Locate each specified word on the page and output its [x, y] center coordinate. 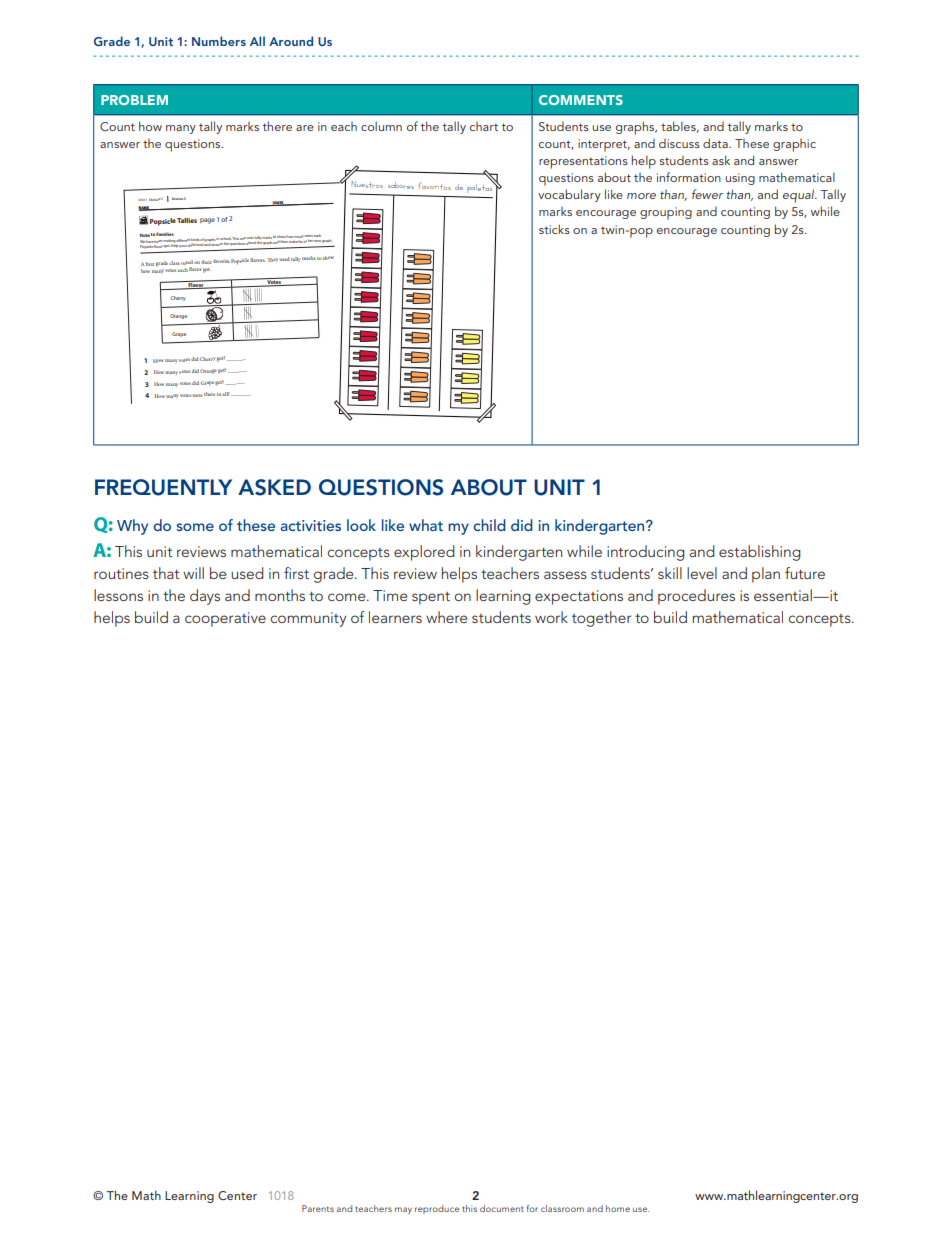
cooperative [225, 619]
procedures [696, 597]
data [716, 143]
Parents [318, 1208]
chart [484, 126]
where [446, 617]
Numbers [219, 41]
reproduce [437, 1209]
